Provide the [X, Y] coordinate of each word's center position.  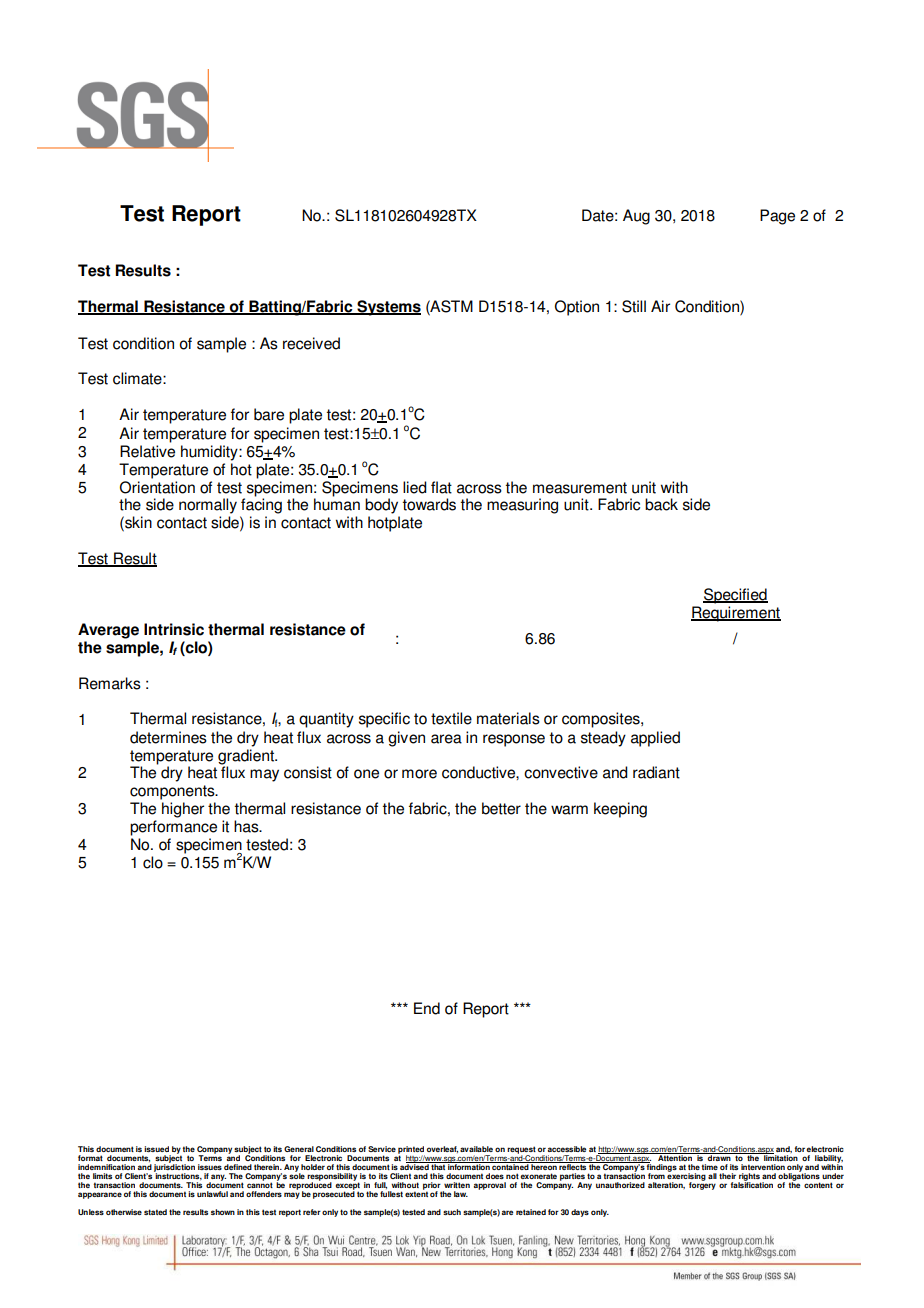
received [311, 343]
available [476, 1149]
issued [156, 1149]
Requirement [736, 614]
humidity [210, 453]
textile [451, 718]
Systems [388, 308]
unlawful [212, 1194]
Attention [675, 1157]
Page [777, 217]
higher [183, 810]
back [661, 504]
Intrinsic [174, 629]
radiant [656, 772]
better [501, 808]
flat [441, 487]
